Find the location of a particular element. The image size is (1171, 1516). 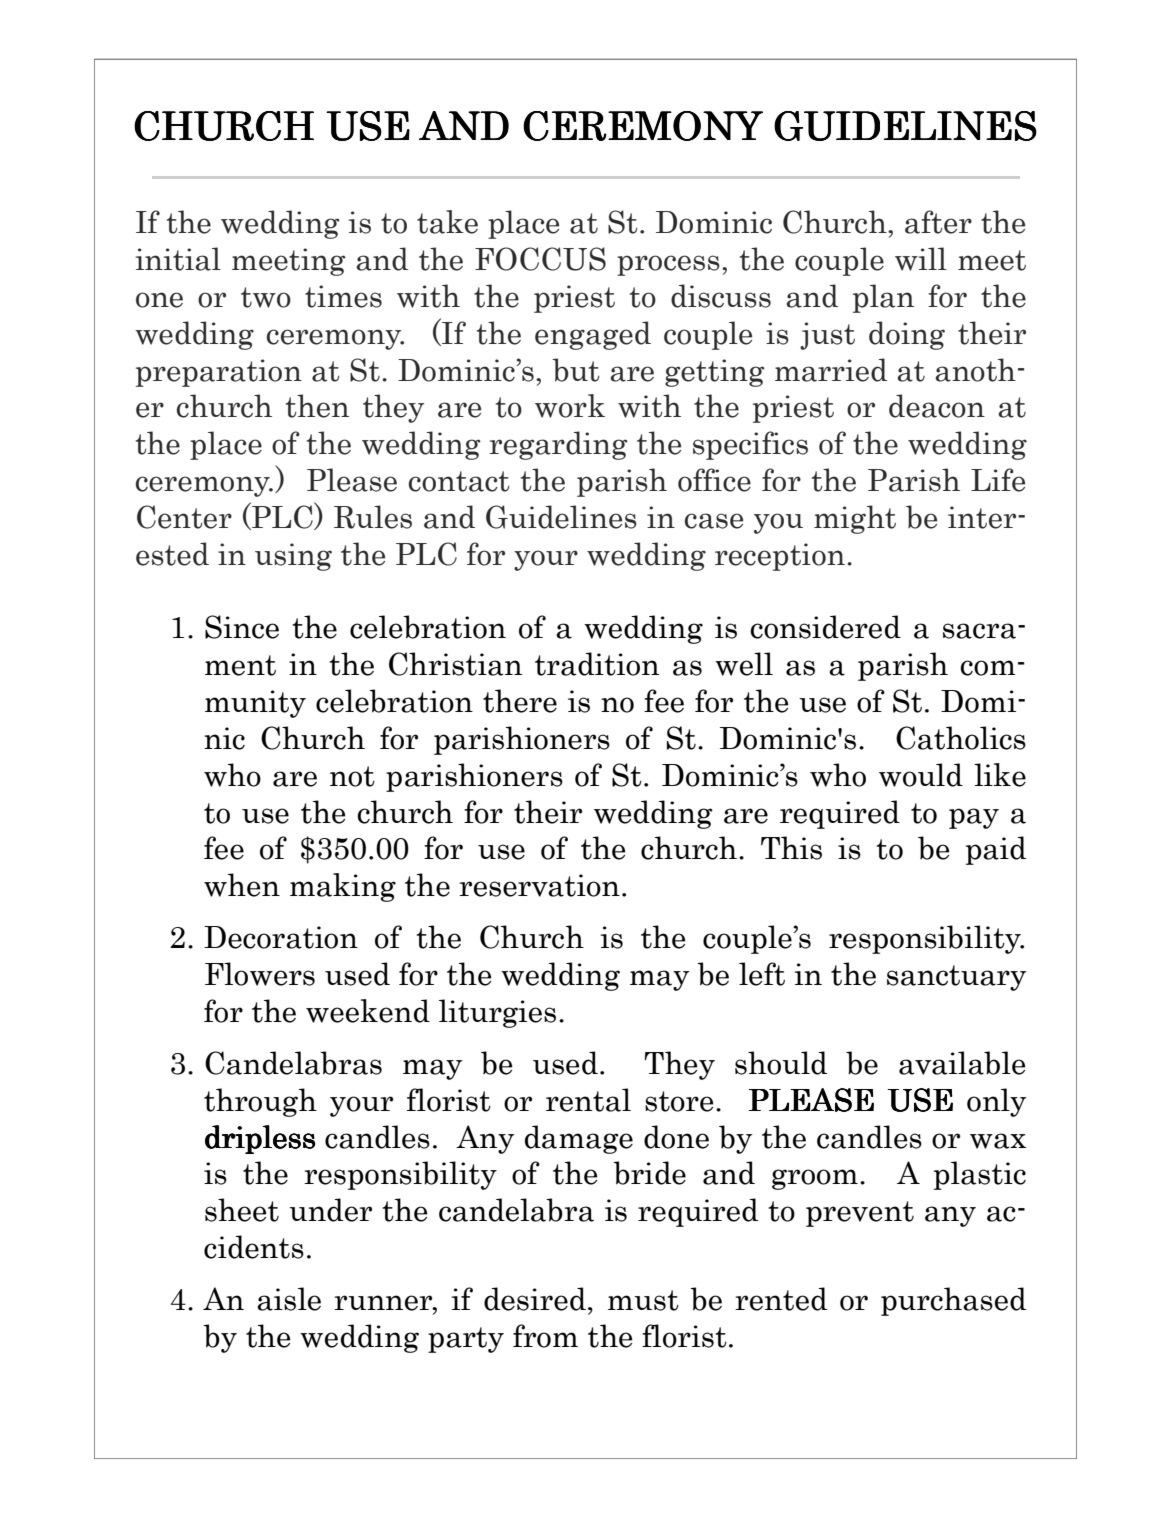

would is located at coordinates (921, 775).
